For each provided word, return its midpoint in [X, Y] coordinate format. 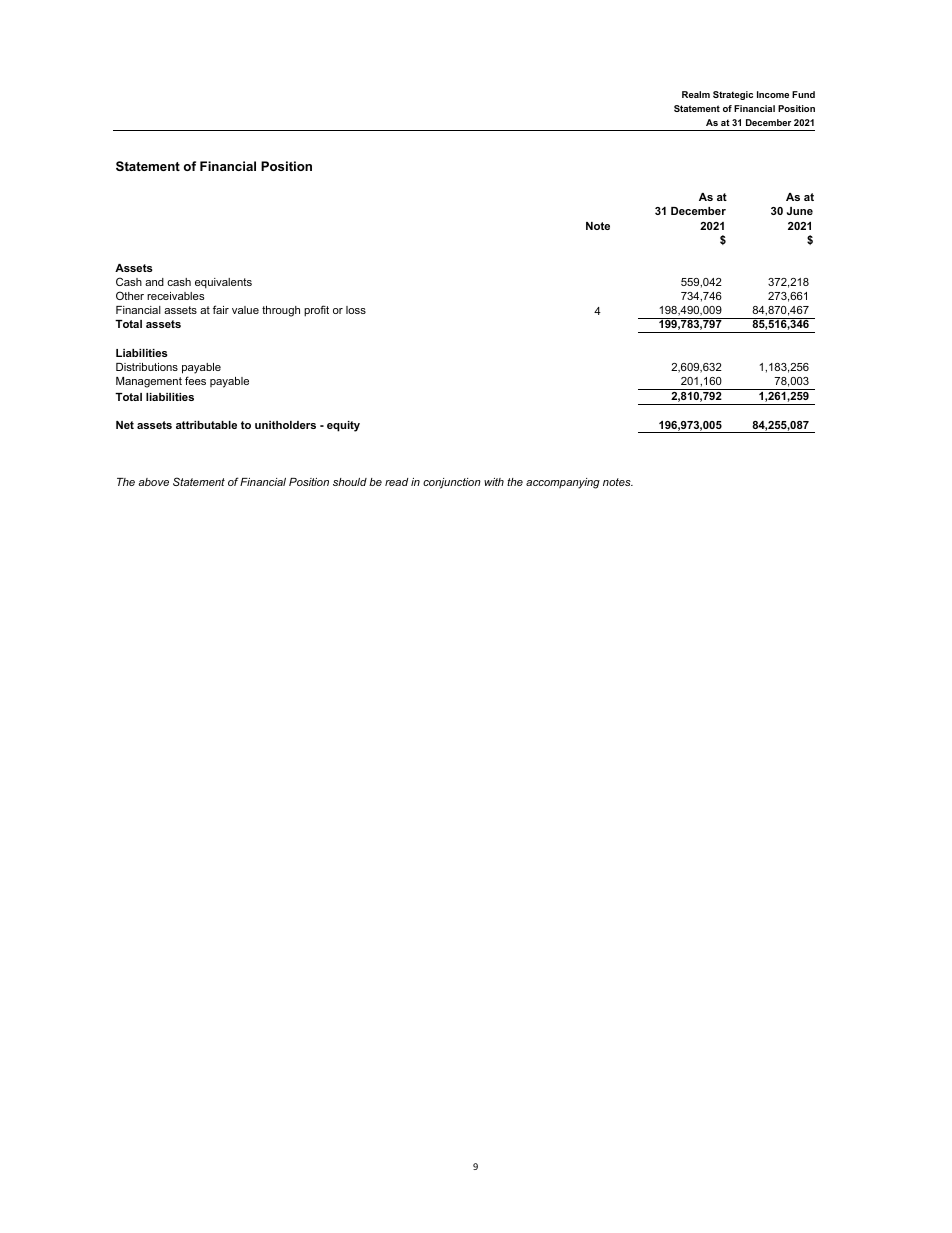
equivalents [223, 283]
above [153, 482]
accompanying [563, 483]
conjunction [452, 483]
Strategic [733, 95]
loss [356, 310]
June [800, 211]
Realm [696, 94]
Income [773, 94]
